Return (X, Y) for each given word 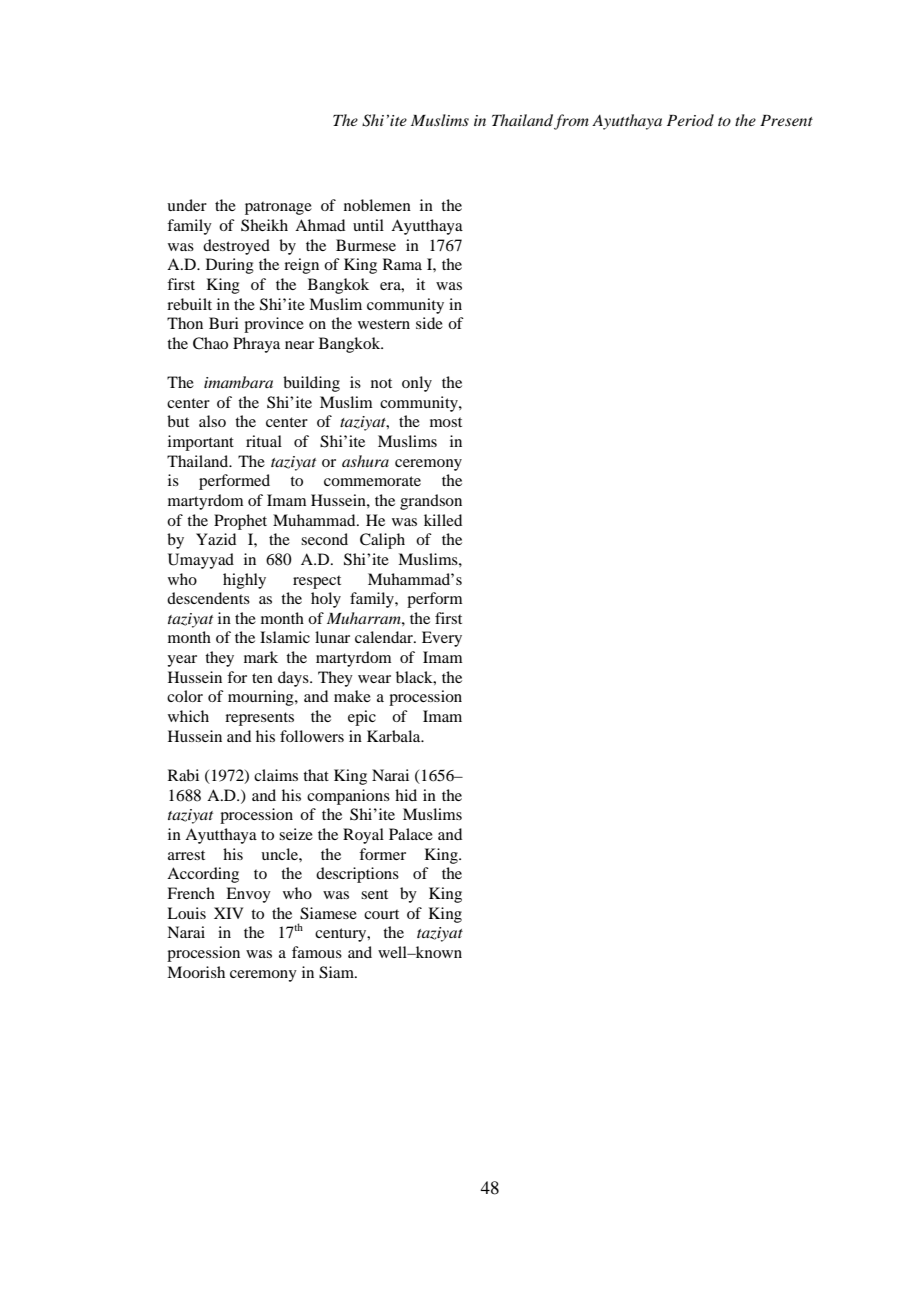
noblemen (377, 205)
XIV (228, 913)
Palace (411, 834)
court (381, 914)
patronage (278, 208)
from (571, 122)
